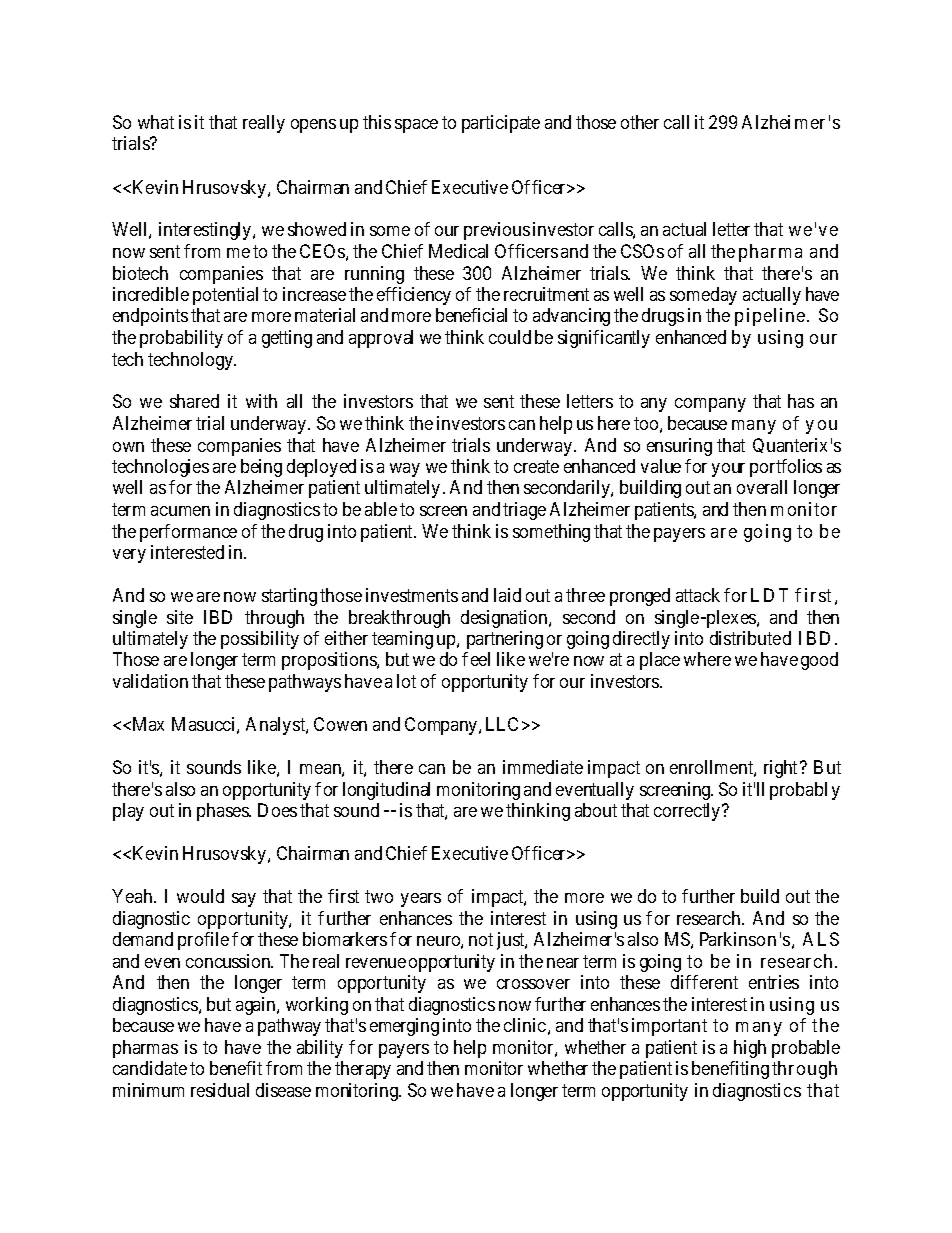  I want to click on what, so click(156, 122).
